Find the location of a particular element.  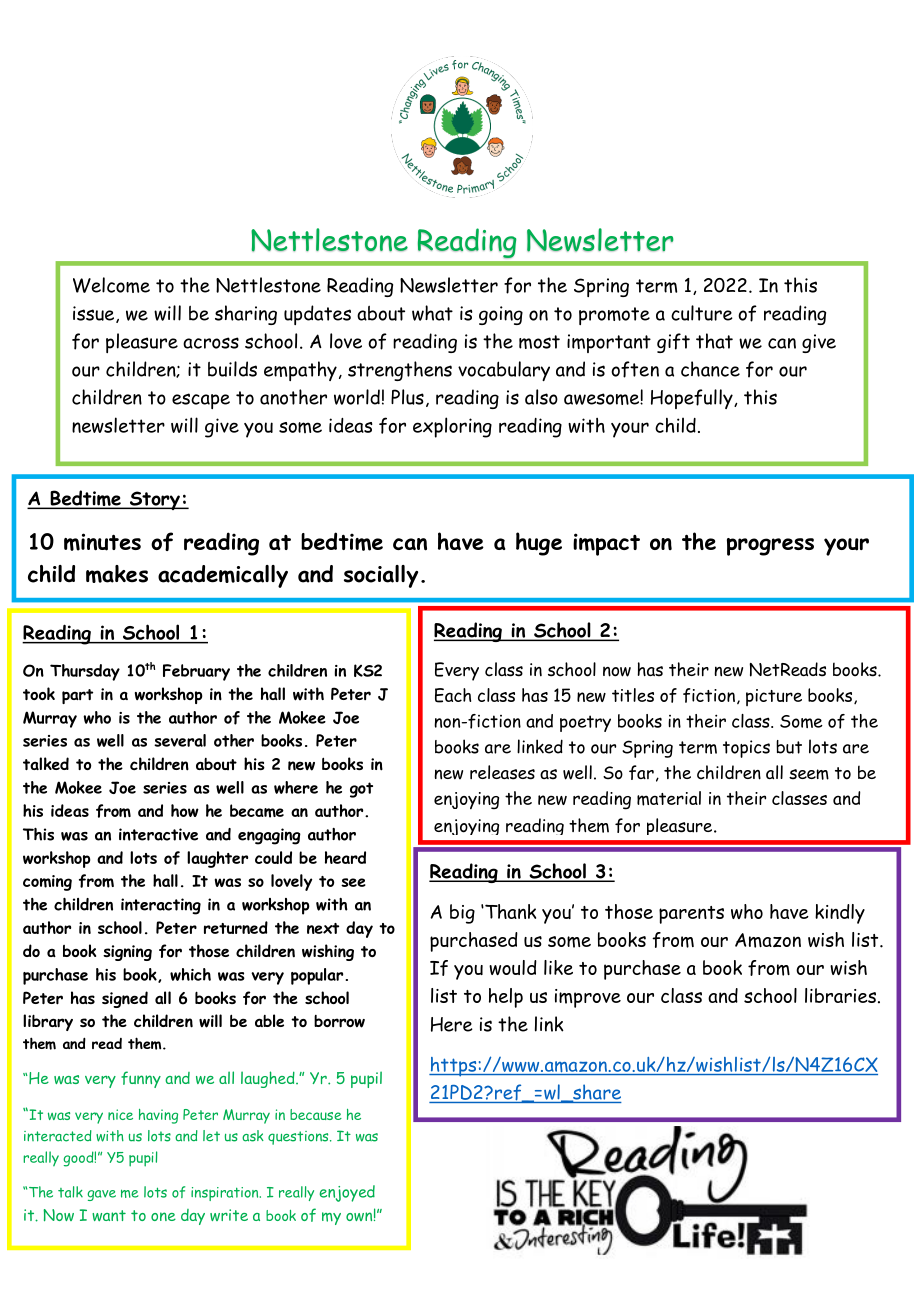

improve is located at coordinates (588, 998).
